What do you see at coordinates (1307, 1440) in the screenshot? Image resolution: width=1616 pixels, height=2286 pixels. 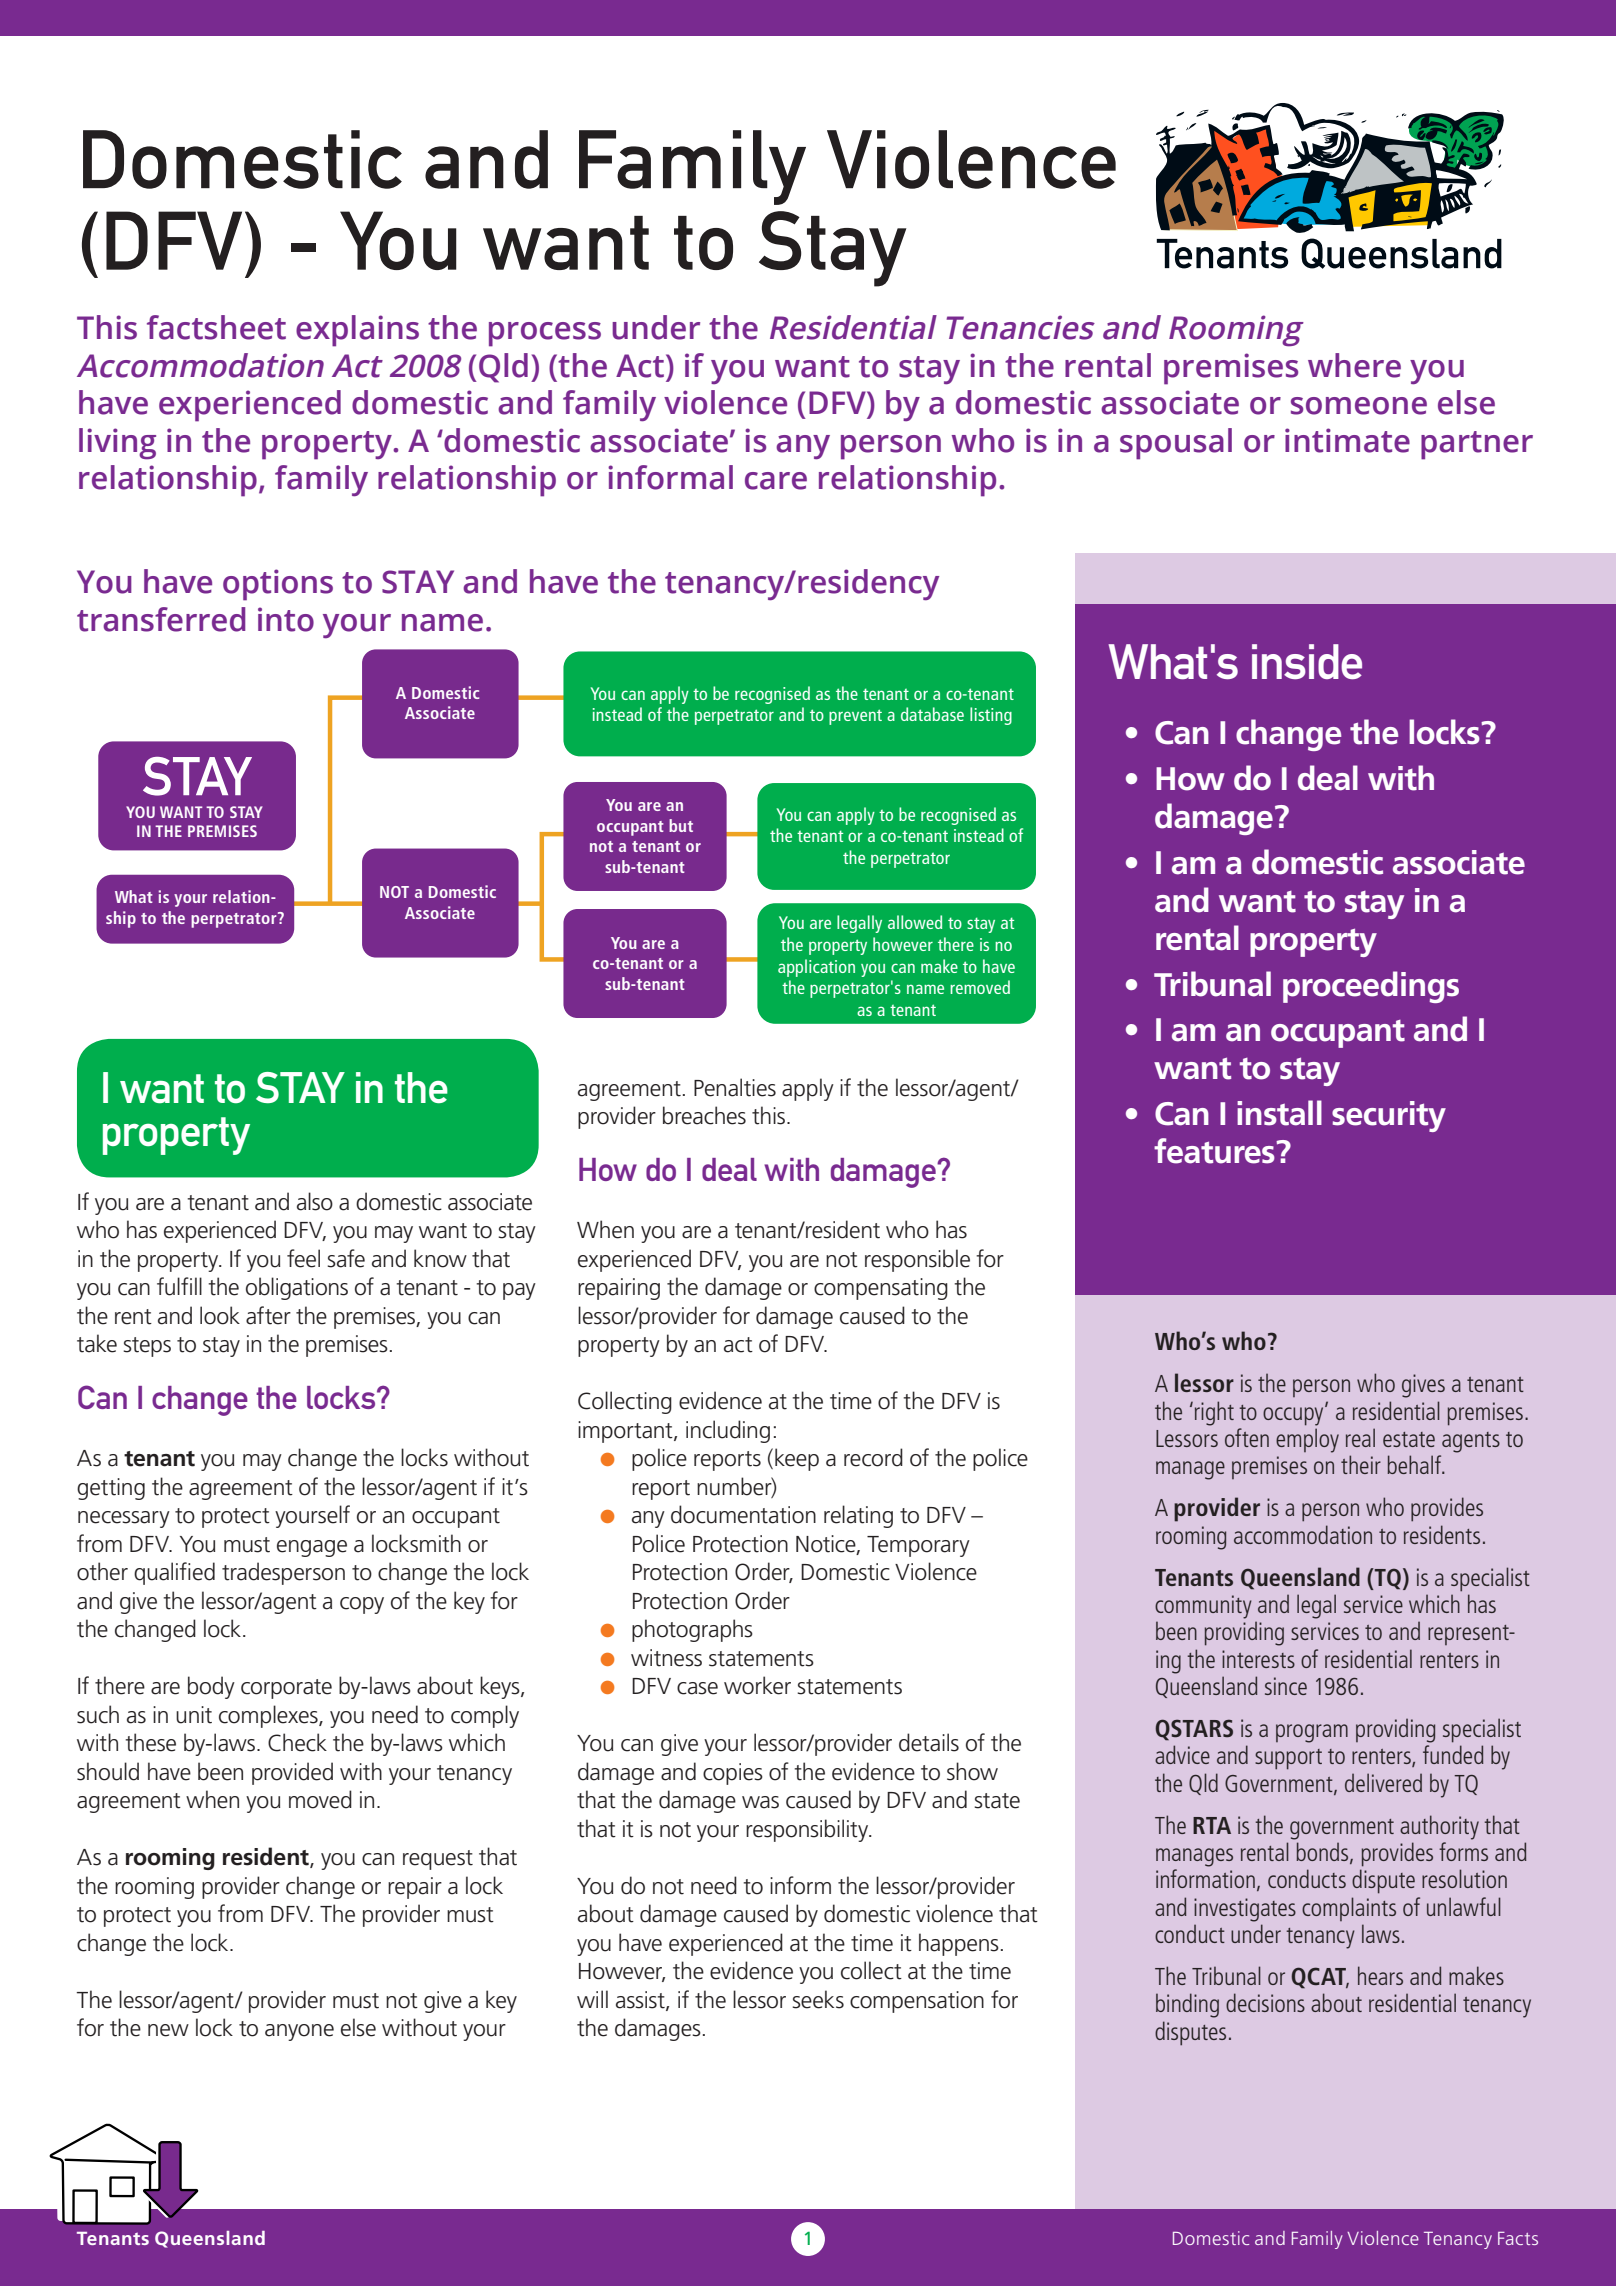 I see `employ` at bounding box center [1307, 1440].
